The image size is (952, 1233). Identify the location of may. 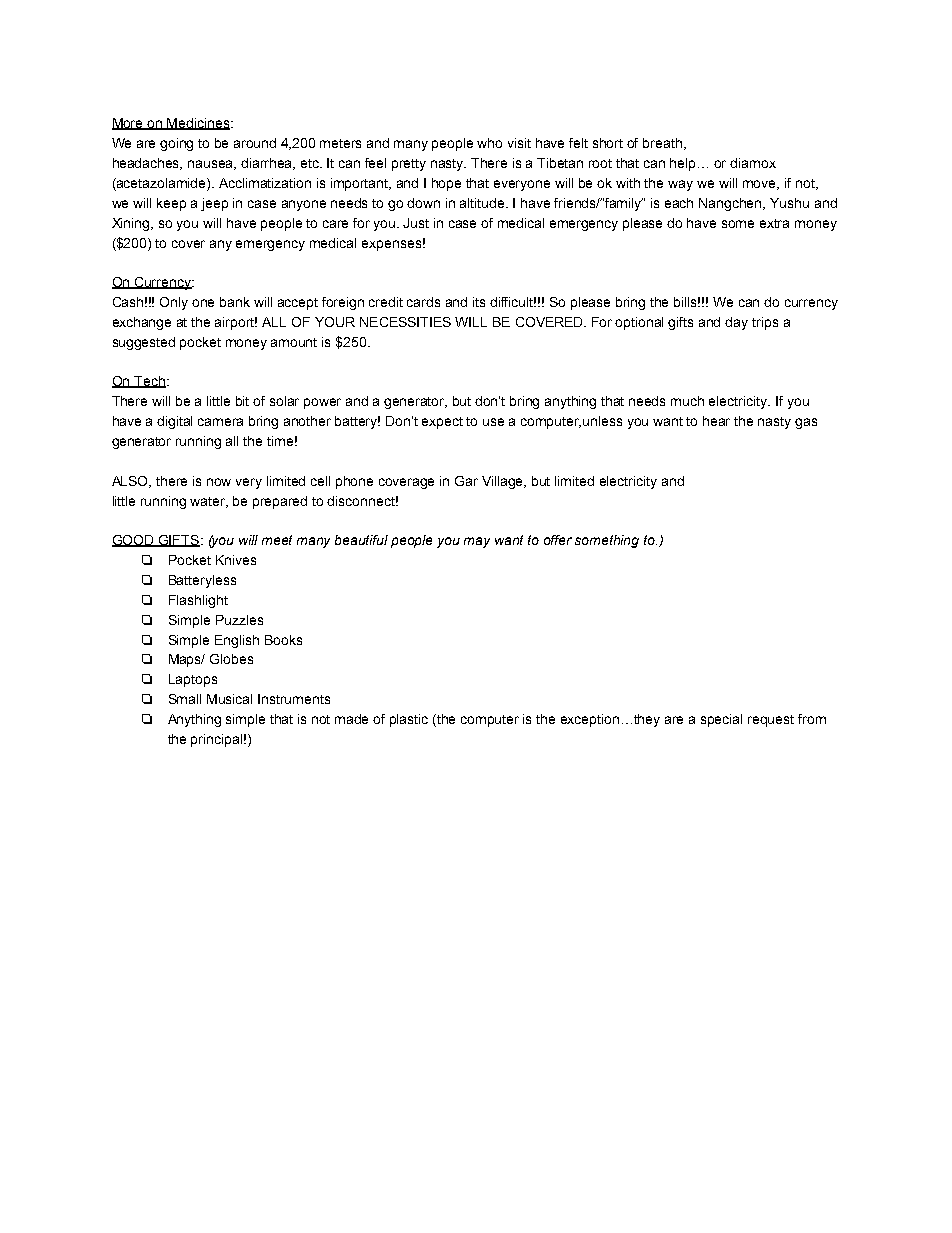
(477, 542).
